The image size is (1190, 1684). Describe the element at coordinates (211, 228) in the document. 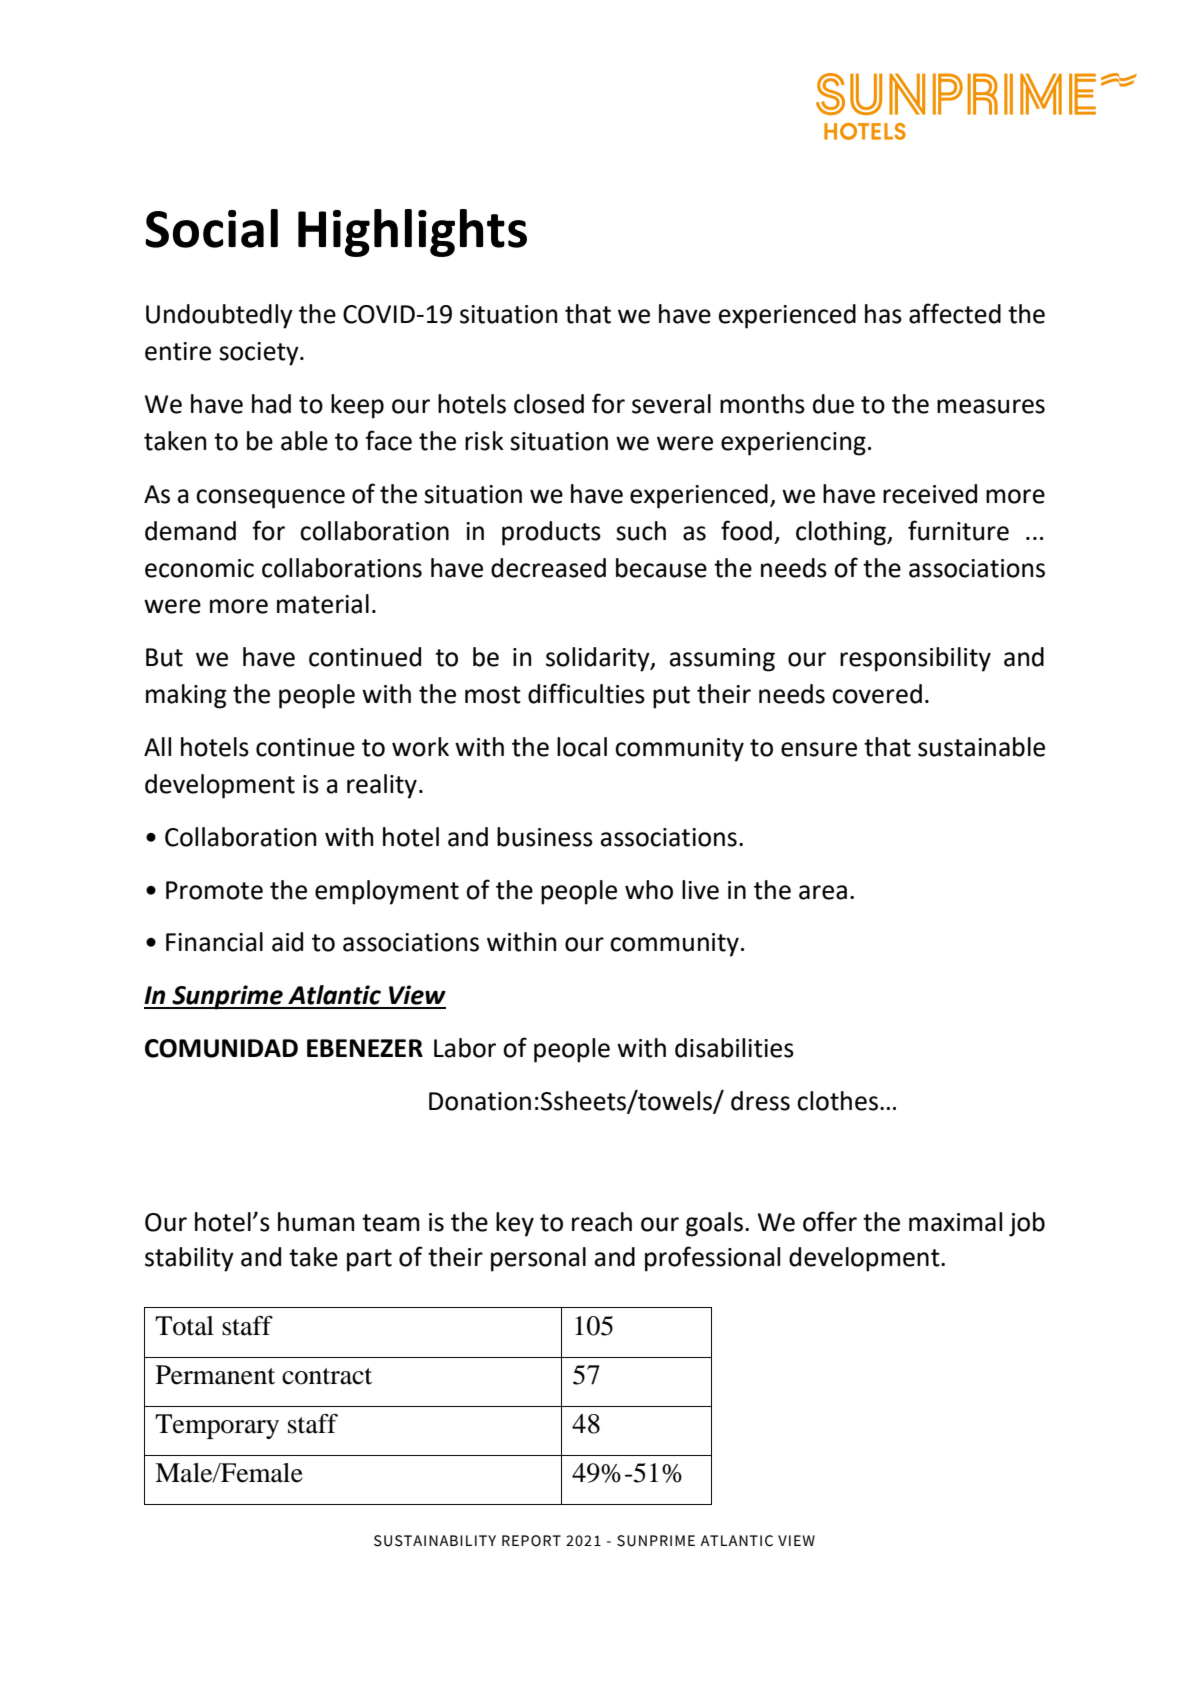

I see `Social` at that location.
